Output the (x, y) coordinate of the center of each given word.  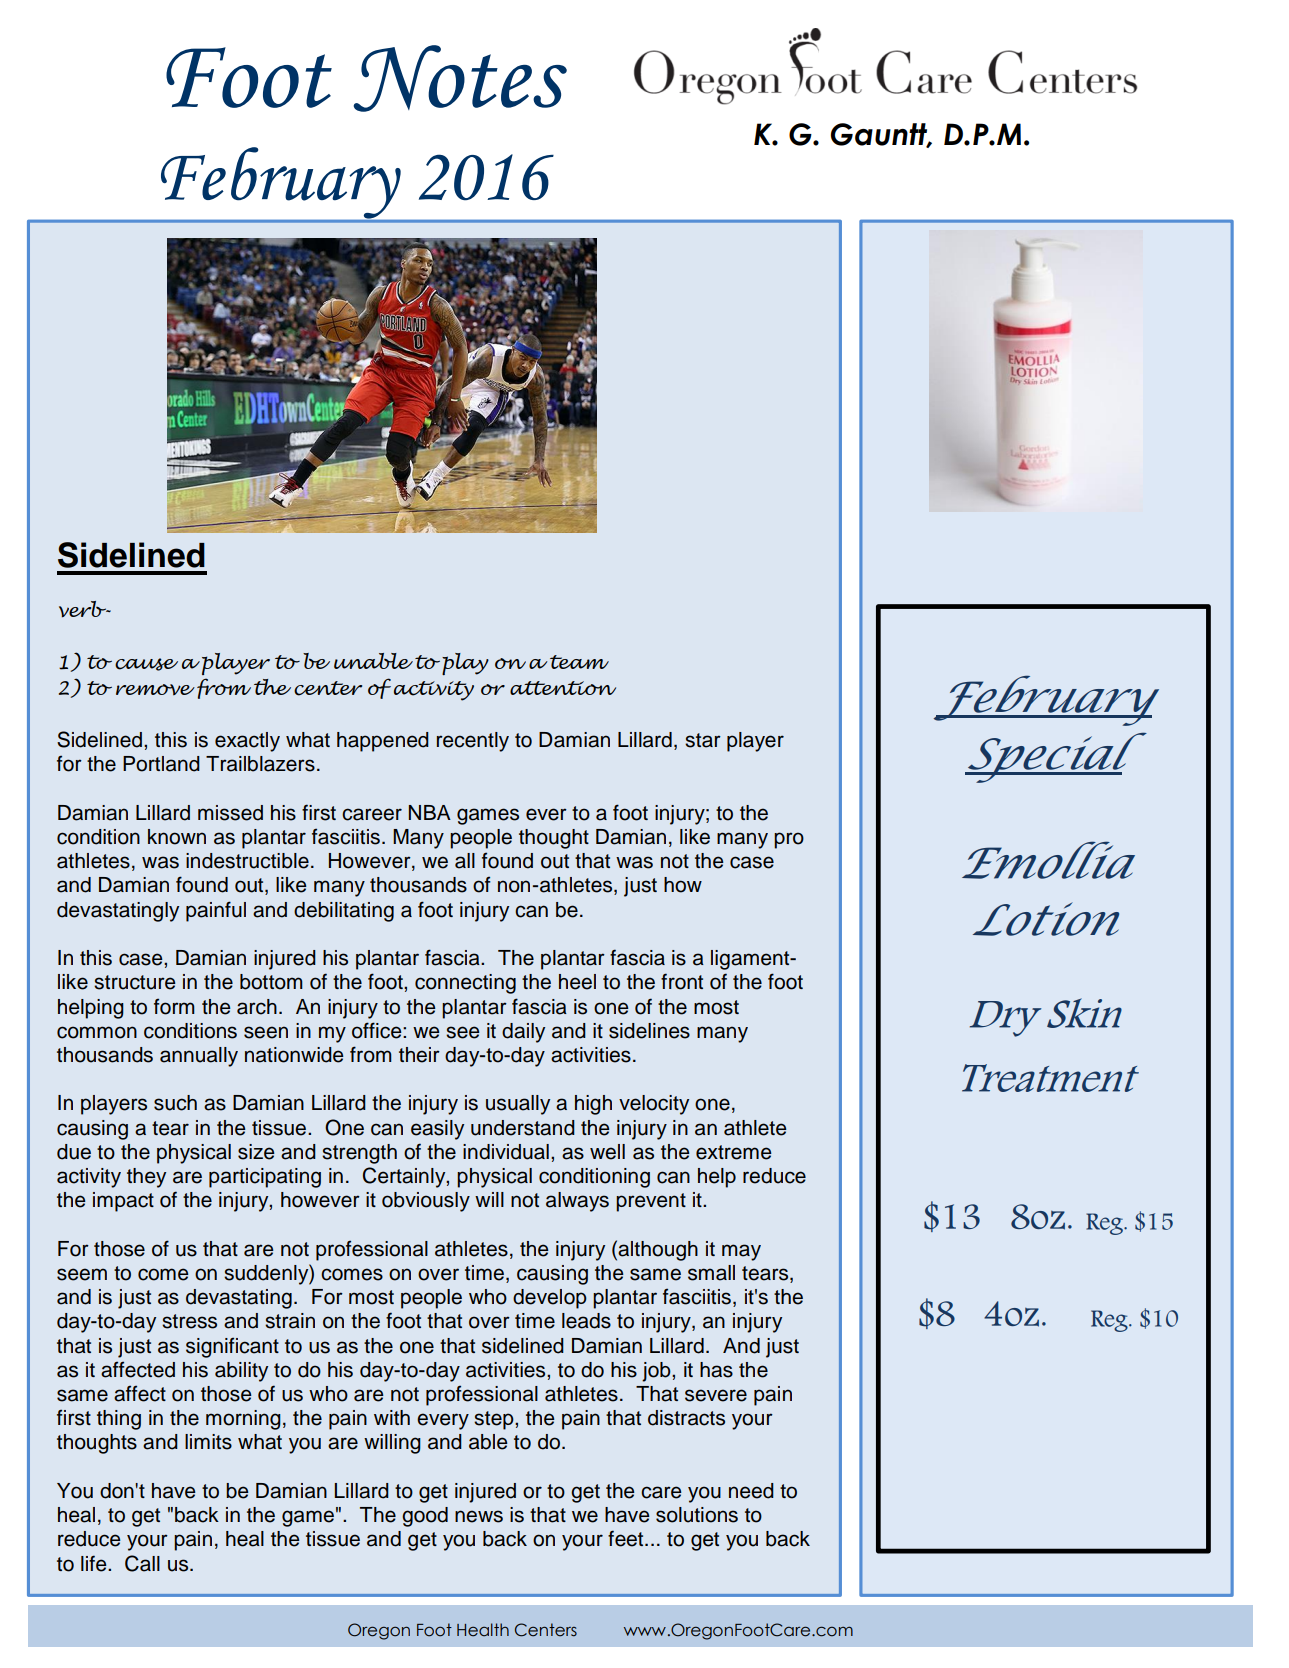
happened (383, 742)
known (177, 837)
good (425, 1517)
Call (142, 1563)
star (703, 740)
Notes (460, 78)
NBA (430, 812)
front (682, 981)
